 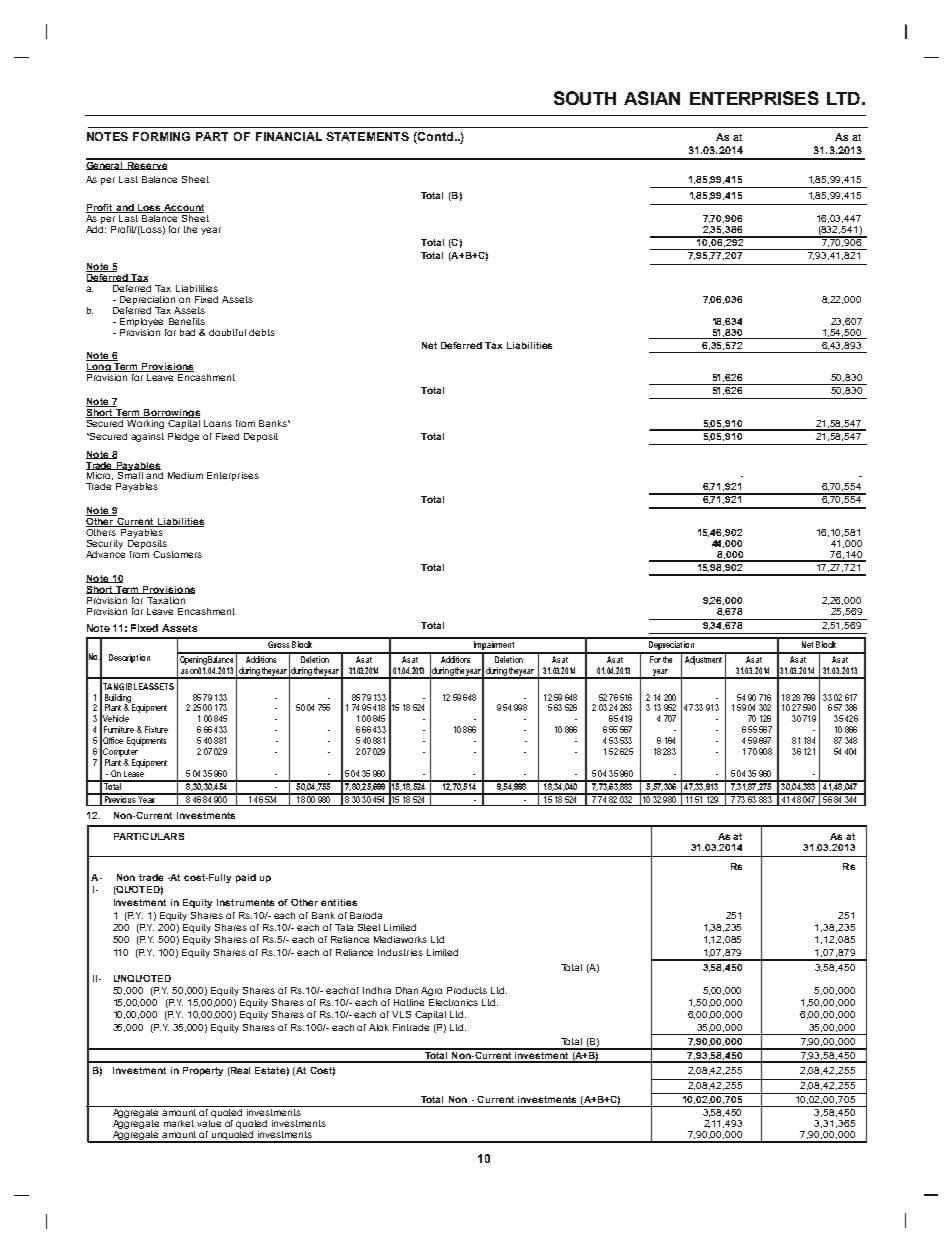 What do you see at coordinates (367, 136) in the screenshot?
I see `STATEMENTS` at bounding box center [367, 136].
